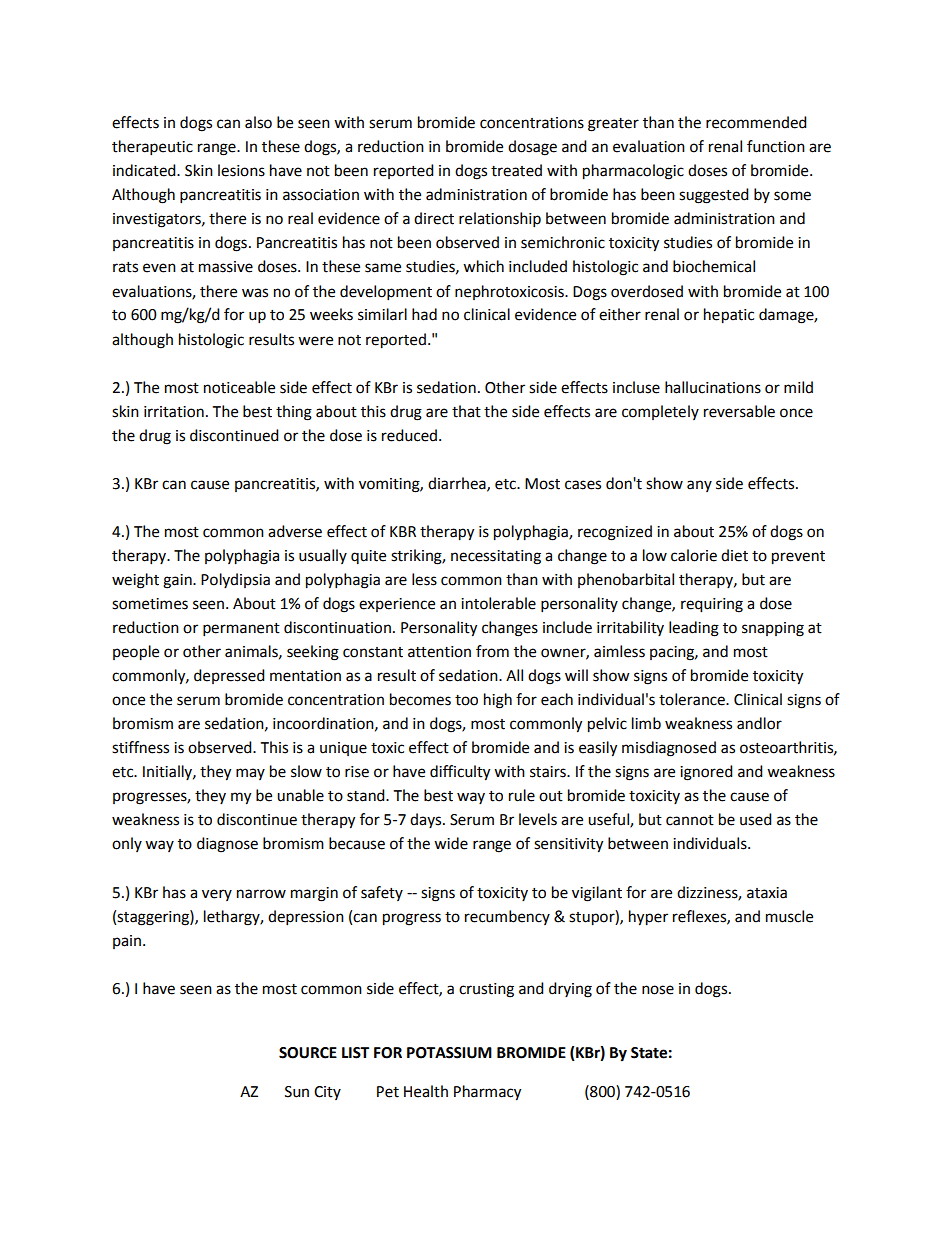 Image resolution: width=952 pixels, height=1233 pixels. Describe the element at coordinates (498, 603) in the document. I see `intolerable` at that location.
